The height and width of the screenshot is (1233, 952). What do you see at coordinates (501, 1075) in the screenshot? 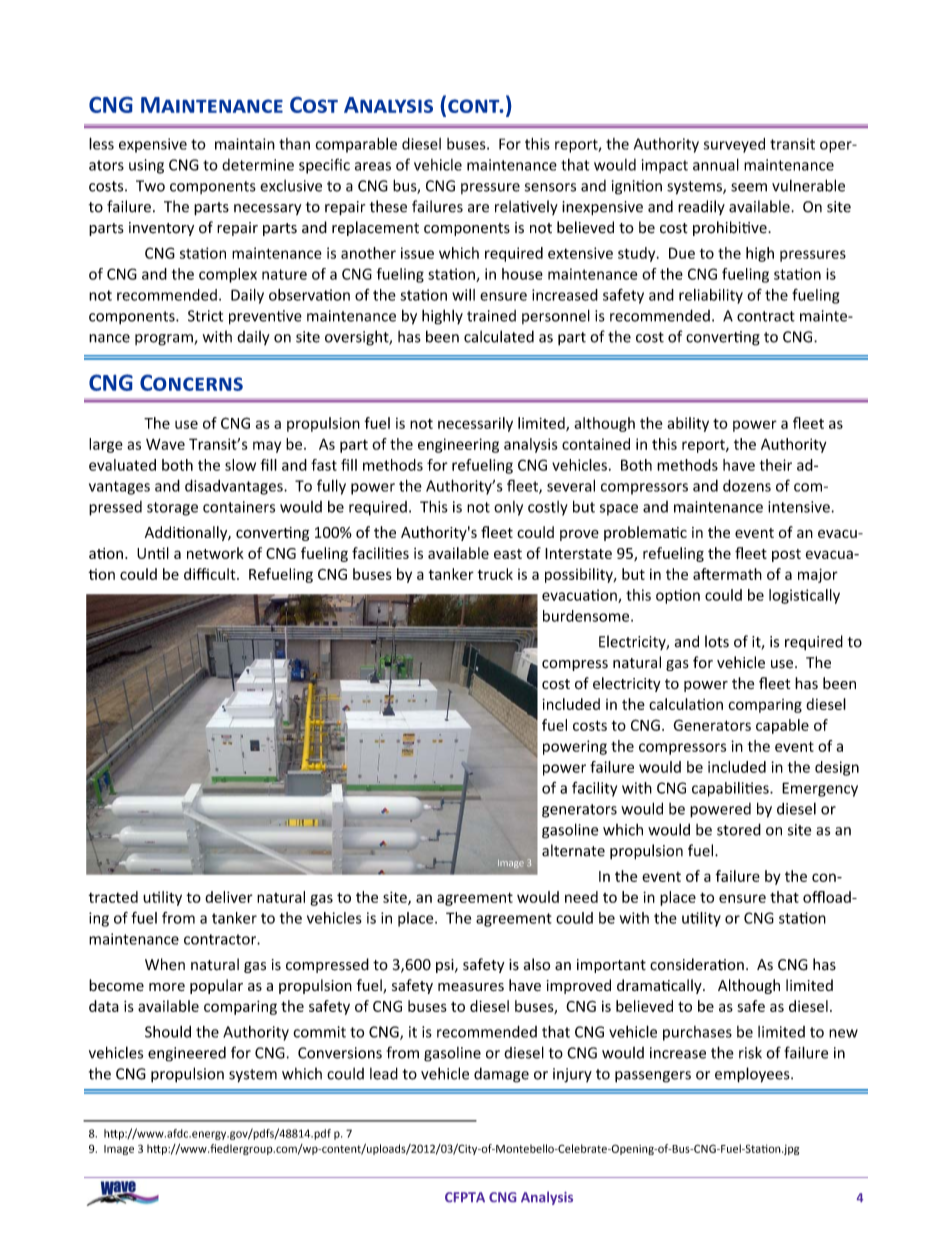
I see `damage` at bounding box center [501, 1075].
